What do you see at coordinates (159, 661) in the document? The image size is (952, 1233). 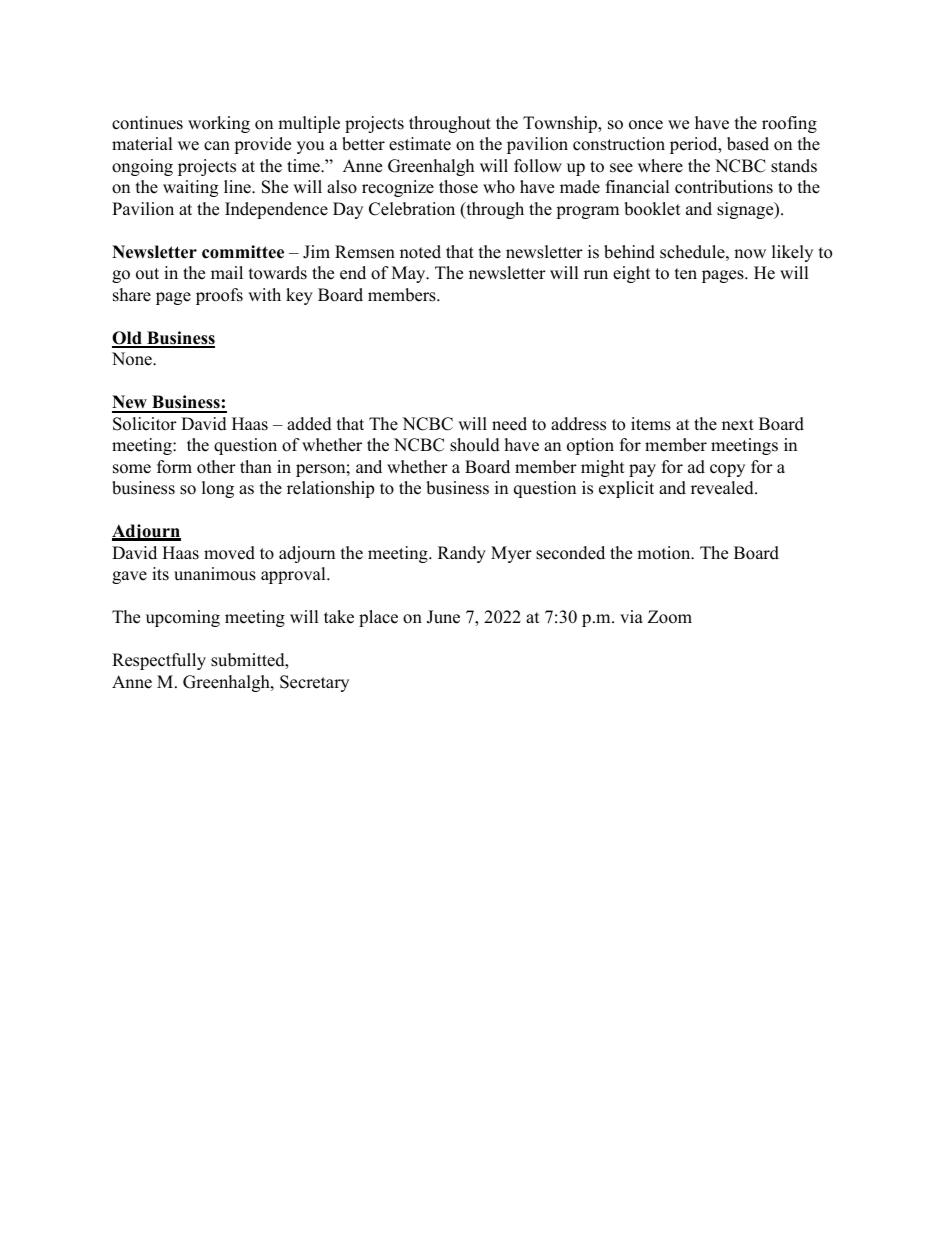 I see `Respectfully` at bounding box center [159, 661].
